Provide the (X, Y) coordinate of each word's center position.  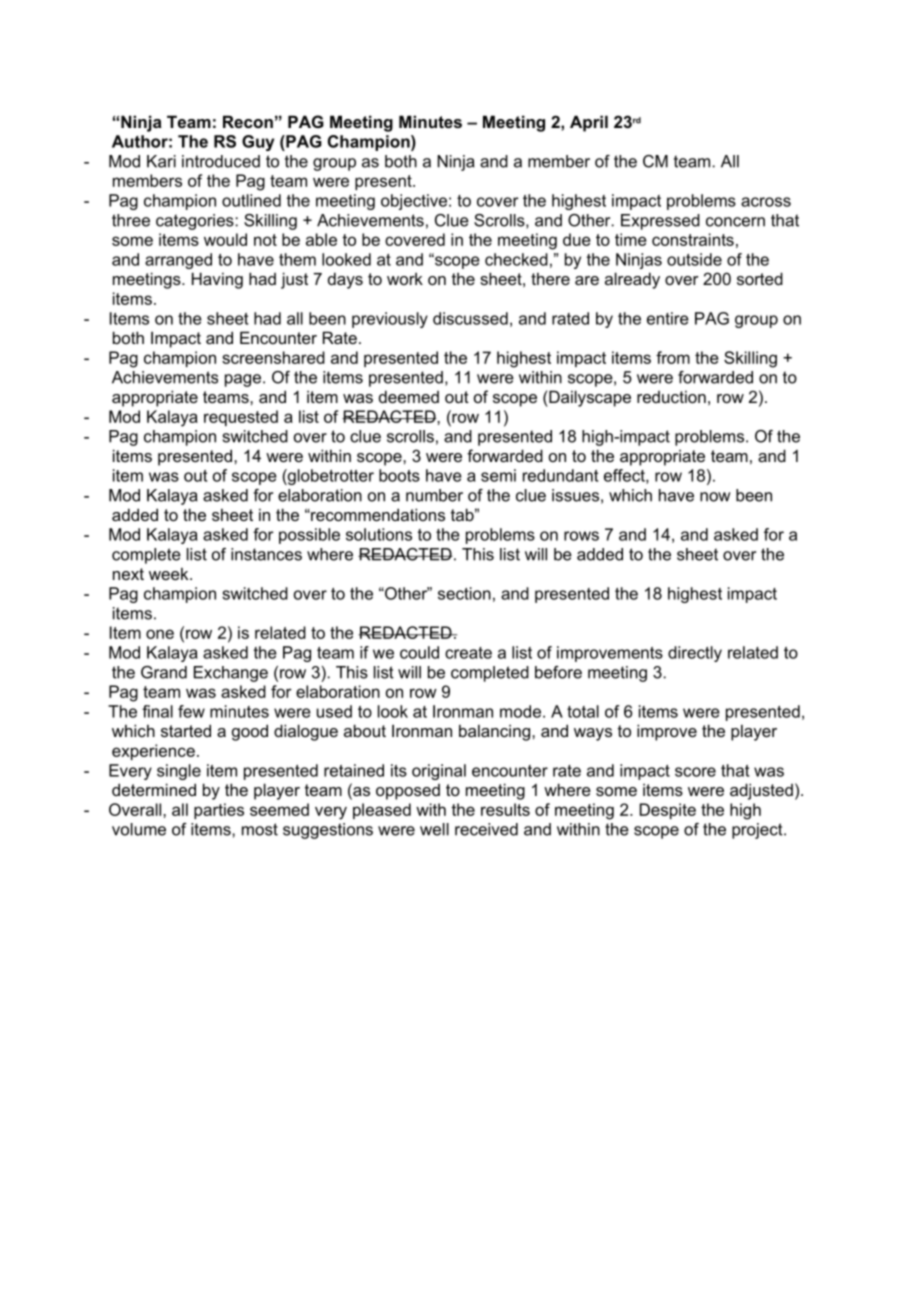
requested (241, 418)
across (766, 202)
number (434, 495)
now (715, 497)
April (589, 123)
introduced (221, 161)
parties (219, 811)
